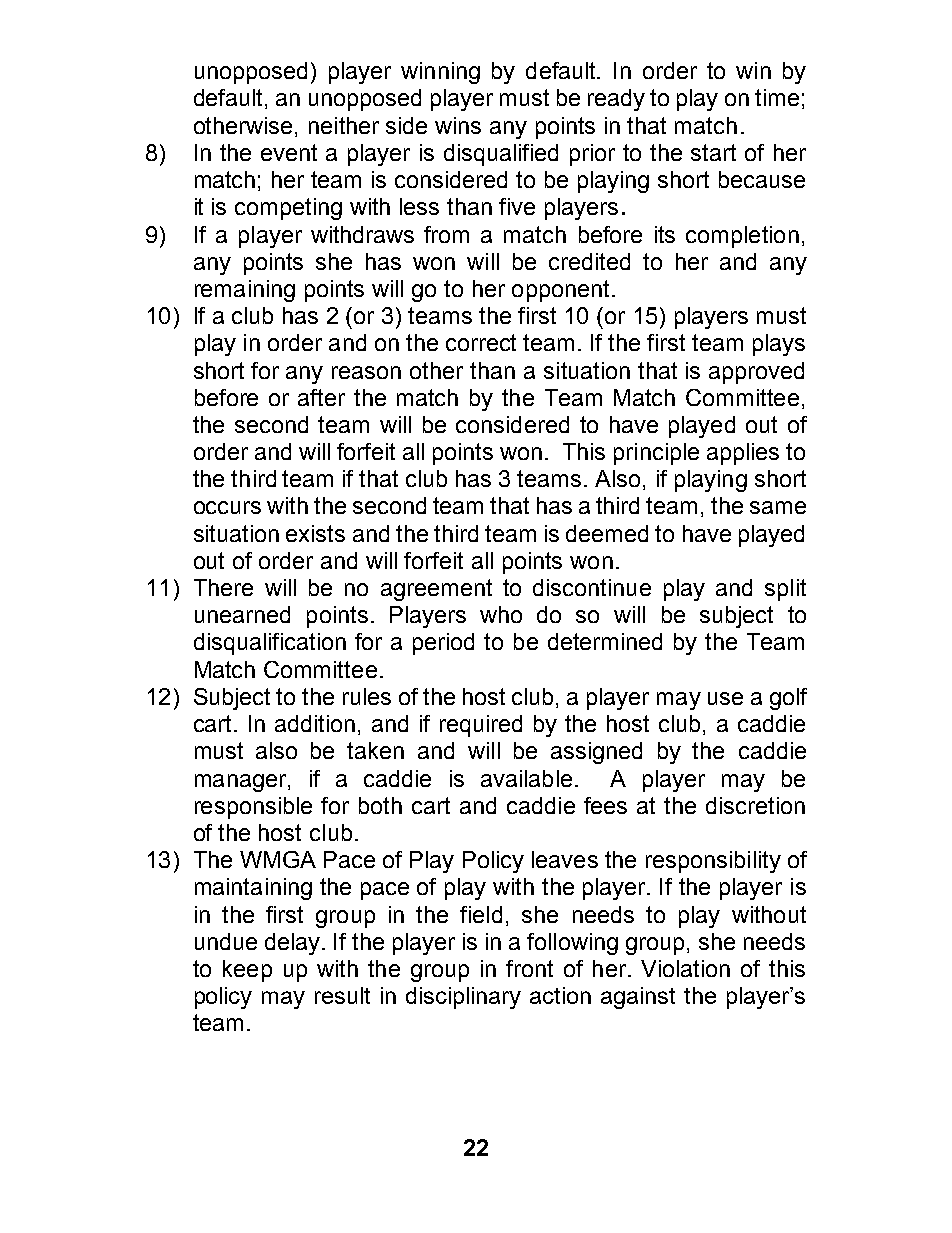  I want to click on front, so click(529, 968).
